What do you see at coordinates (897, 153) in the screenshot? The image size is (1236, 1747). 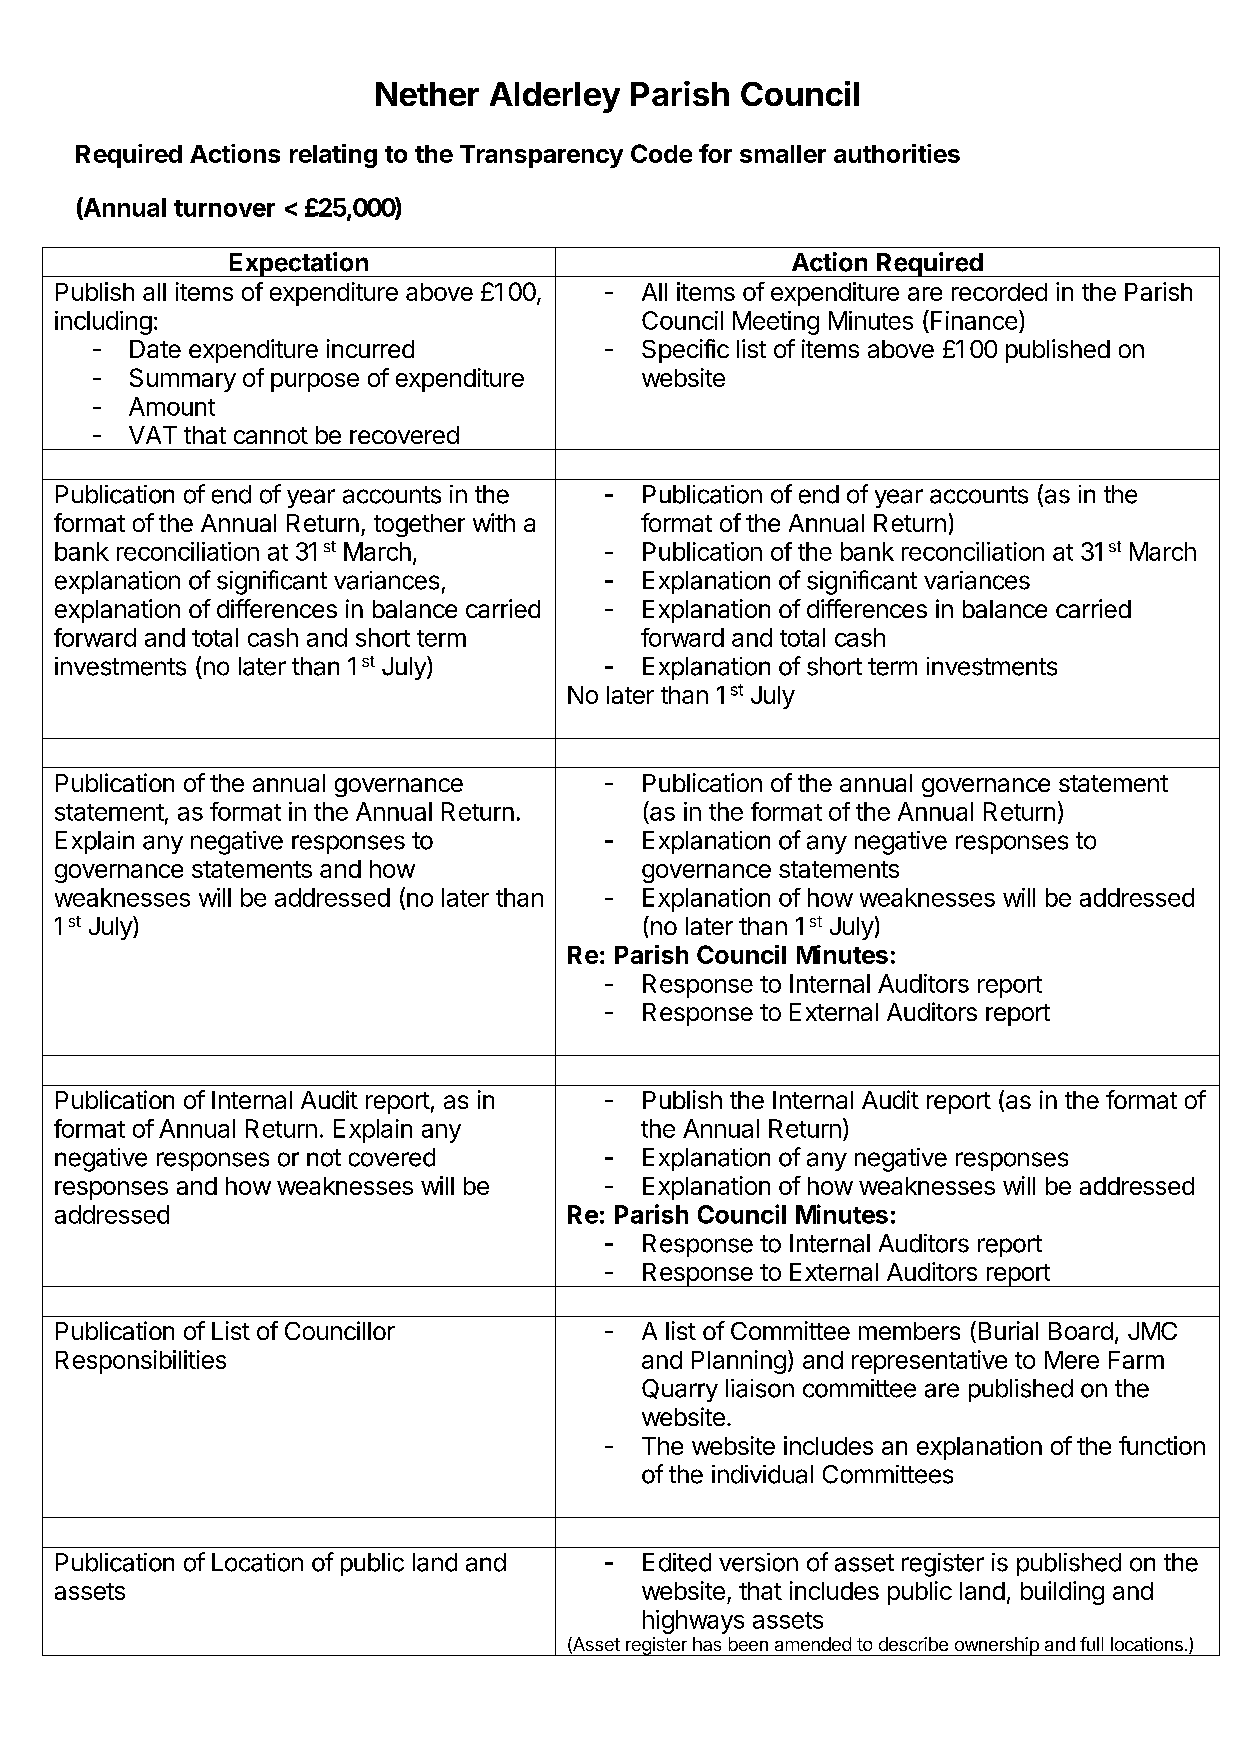 I see `authorities` at bounding box center [897, 153].
